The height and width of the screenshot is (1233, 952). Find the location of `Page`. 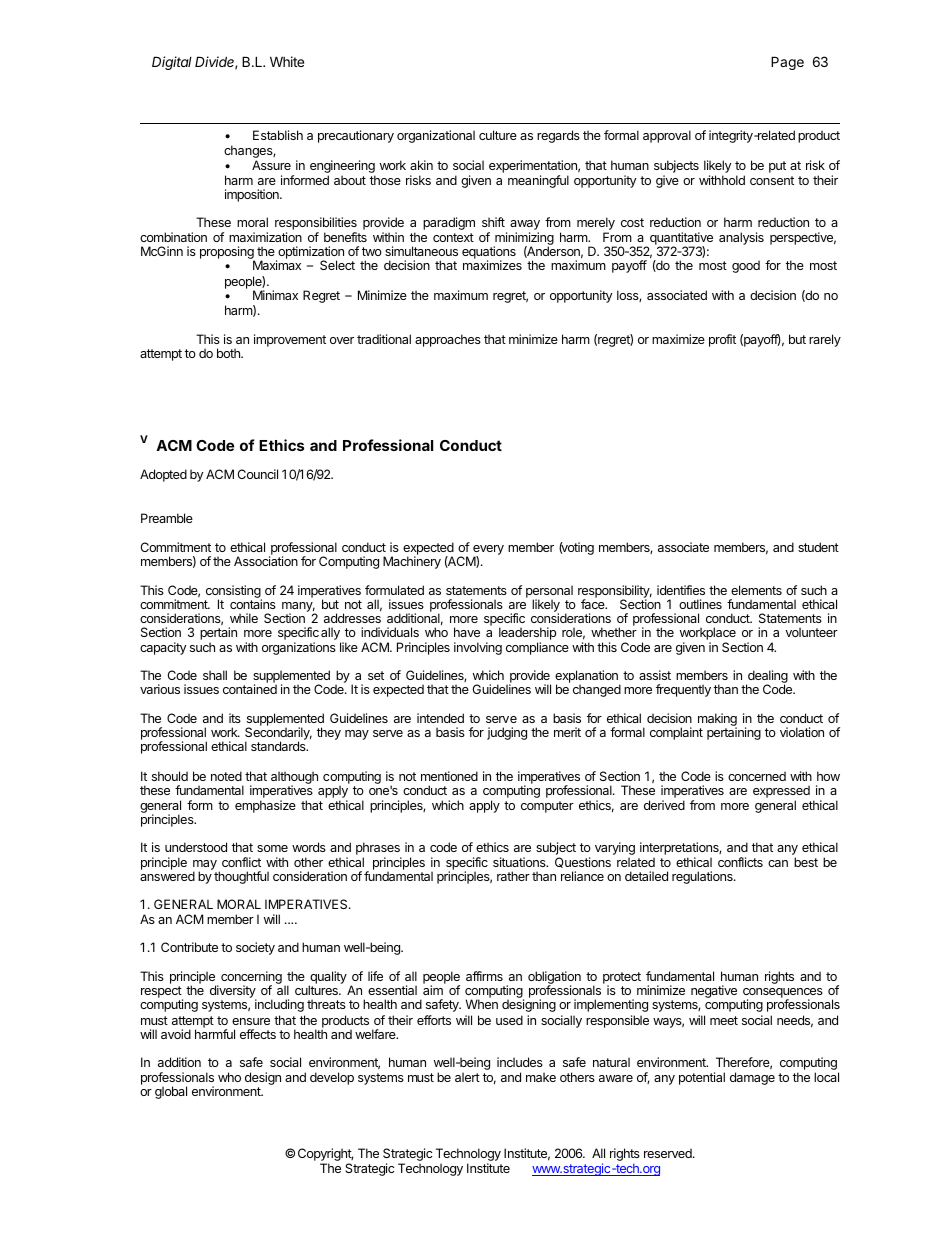

Page is located at coordinates (787, 63).
